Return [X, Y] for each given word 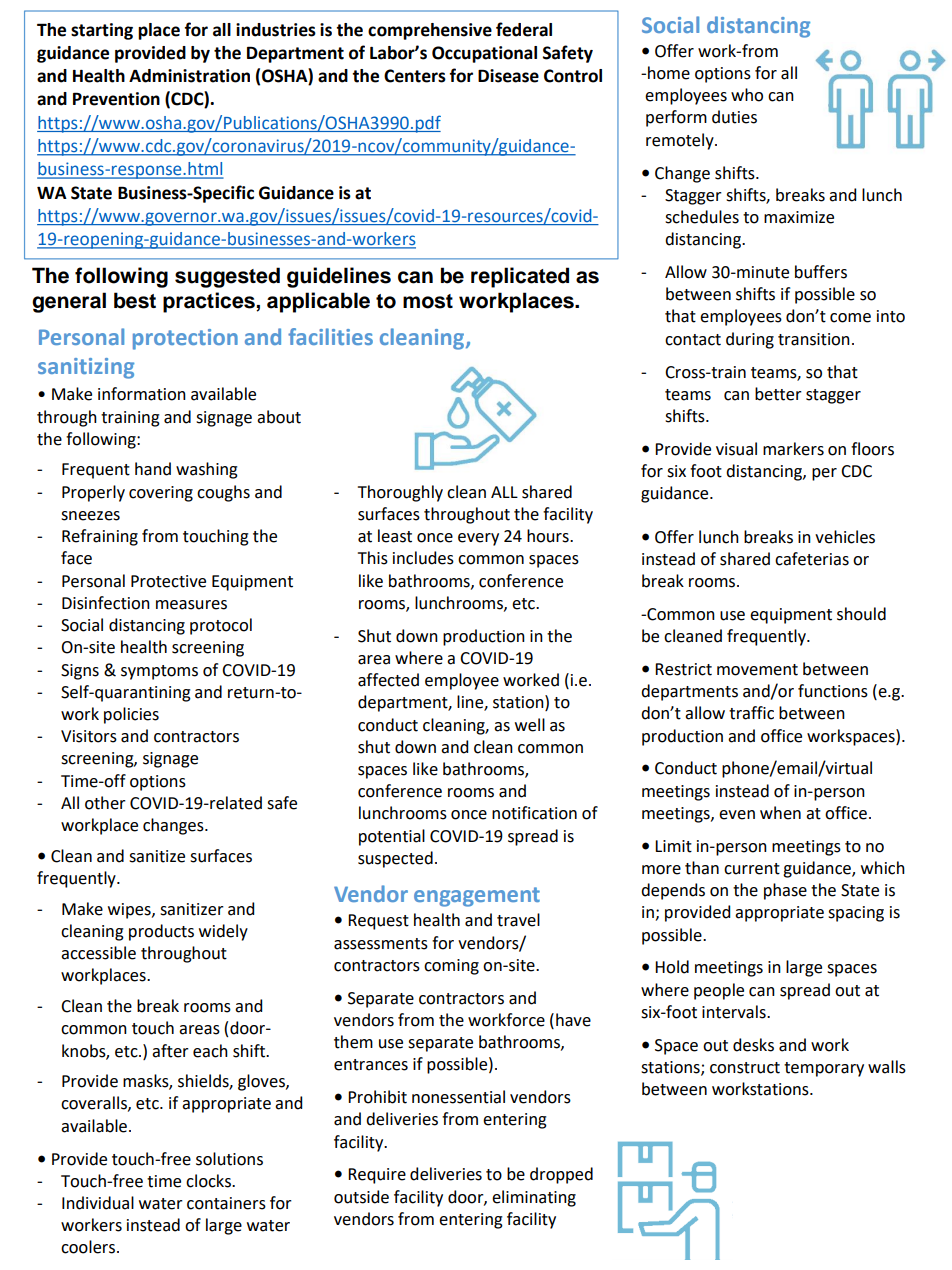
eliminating [534, 1198]
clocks [209, 1181]
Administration [189, 76]
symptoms [159, 672]
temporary [824, 1069]
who [747, 95]
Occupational [484, 54]
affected [388, 680]
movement [757, 670]
